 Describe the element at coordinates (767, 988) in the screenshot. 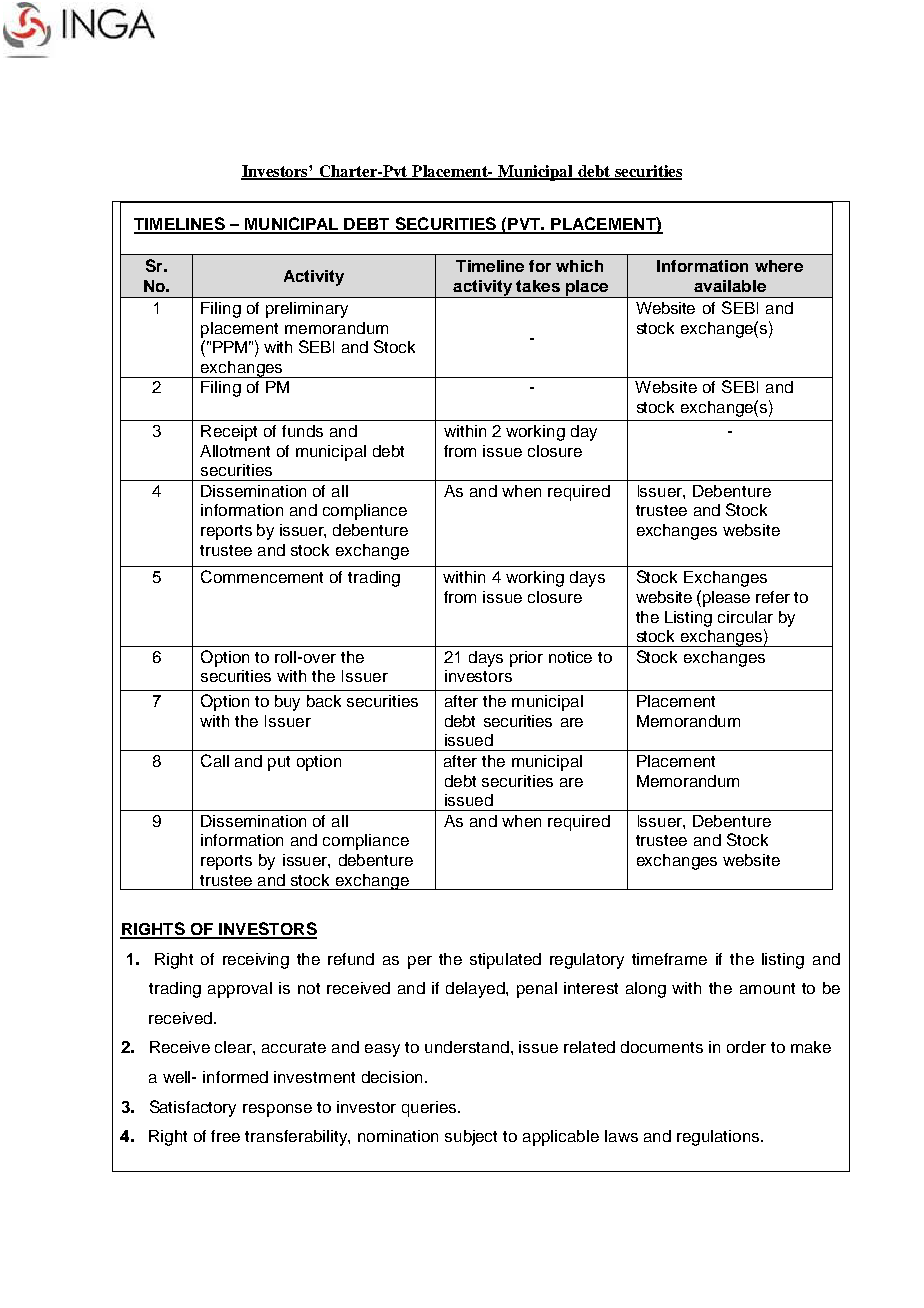

I see `amount` at that location.
